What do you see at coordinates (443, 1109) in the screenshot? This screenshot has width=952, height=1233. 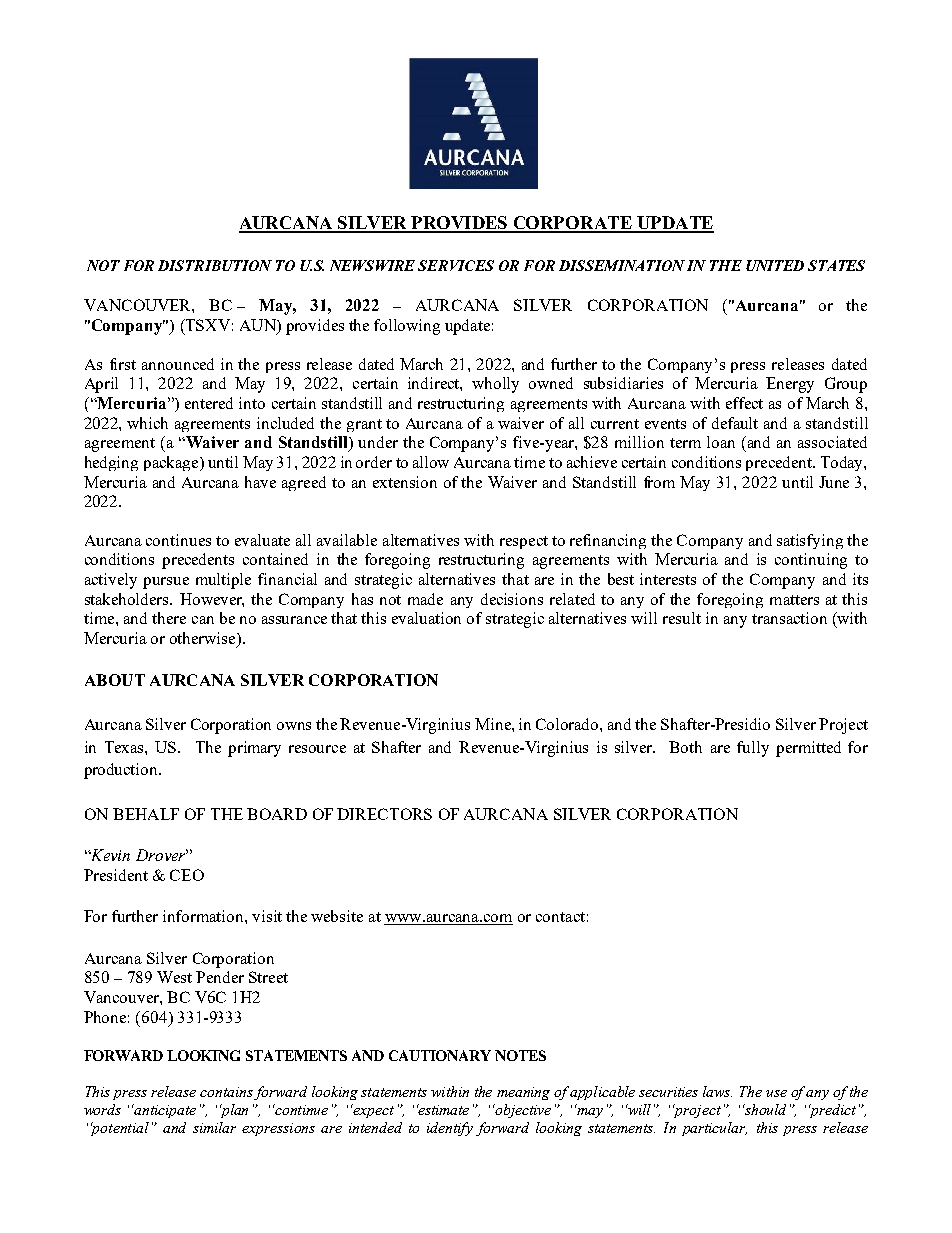 I see `estimate` at bounding box center [443, 1109].
